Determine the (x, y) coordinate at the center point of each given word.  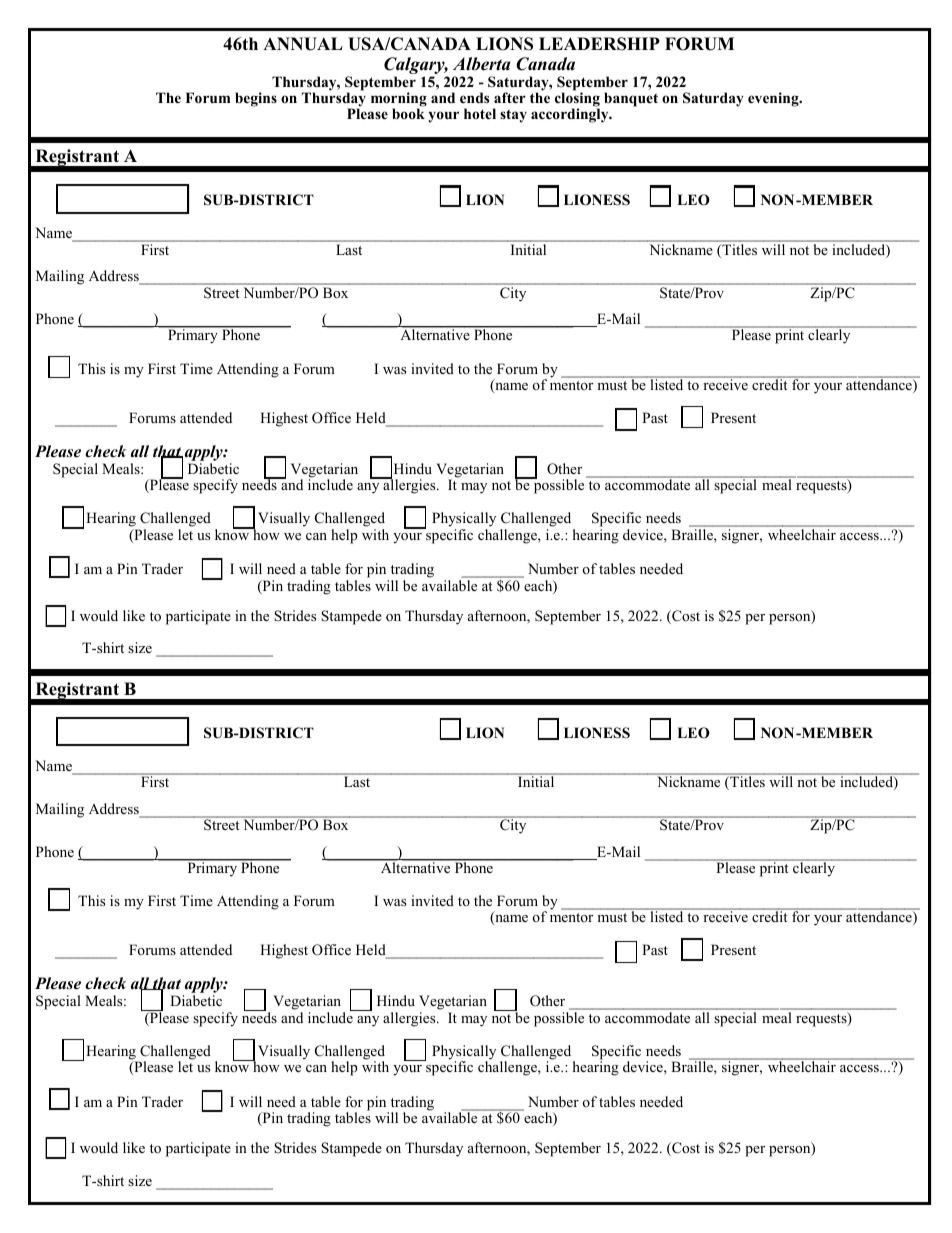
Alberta (482, 64)
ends (474, 97)
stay (513, 116)
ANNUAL (303, 44)
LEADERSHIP (599, 44)
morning (399, 100)
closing (577, 99)
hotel (480, 113)
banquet (631, 99)
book (408, 113)
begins (256, 99)
